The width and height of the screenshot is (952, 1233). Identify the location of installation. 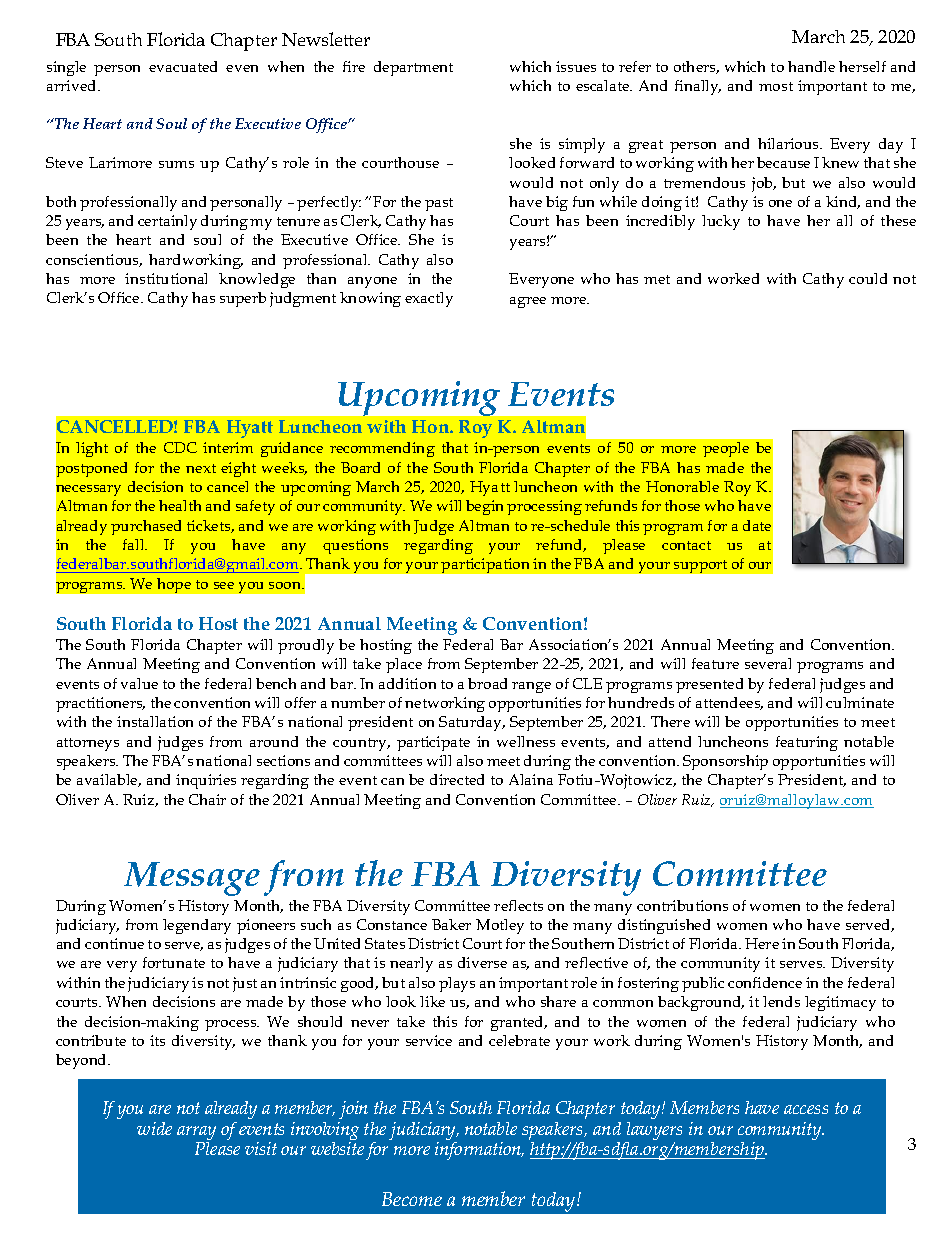
(155, 721).
